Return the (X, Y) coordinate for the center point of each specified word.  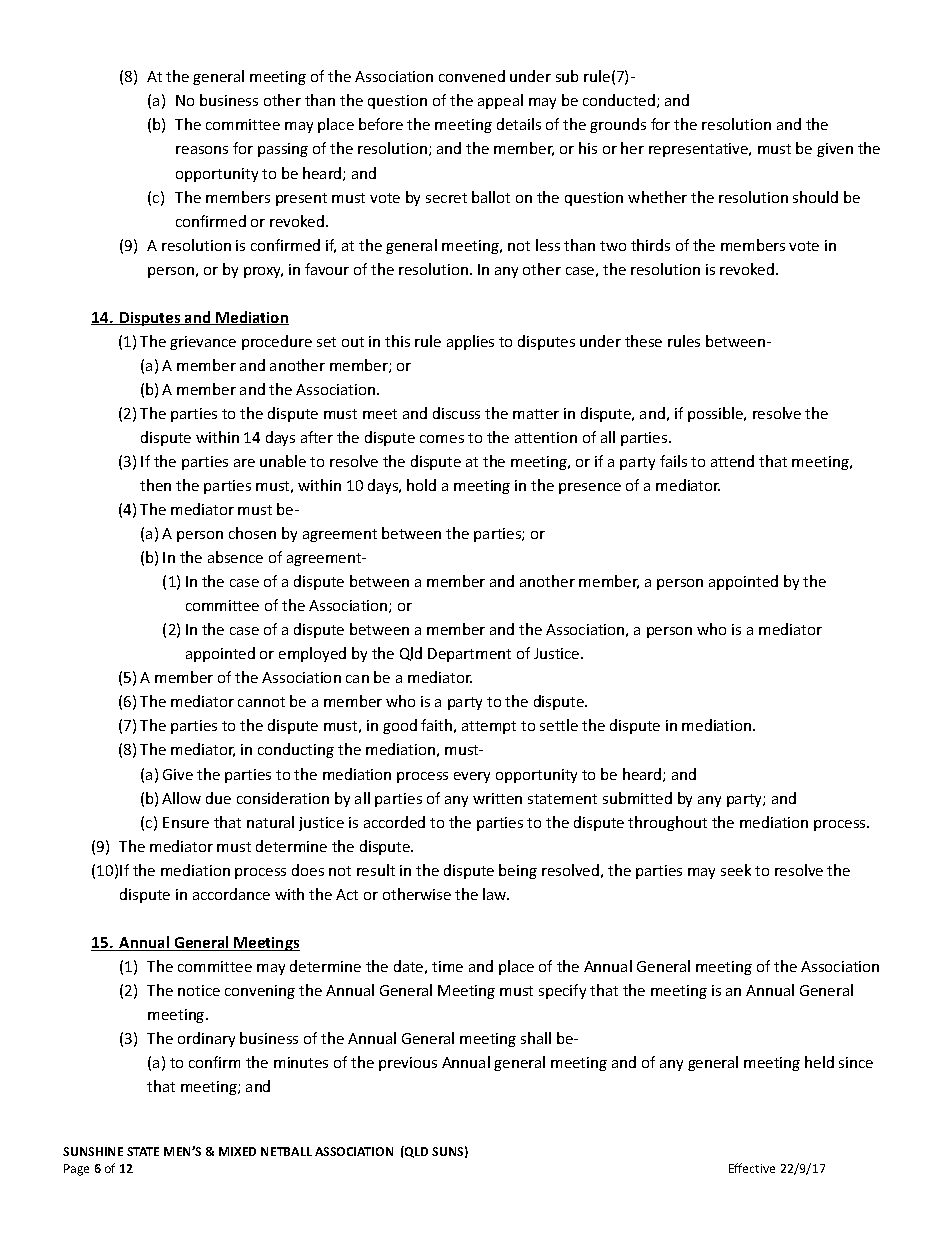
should (815, 197)
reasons (202, 150)
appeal (500, 101)
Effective (752, 1168)
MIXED (237, 1151)
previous (408, 1064)
